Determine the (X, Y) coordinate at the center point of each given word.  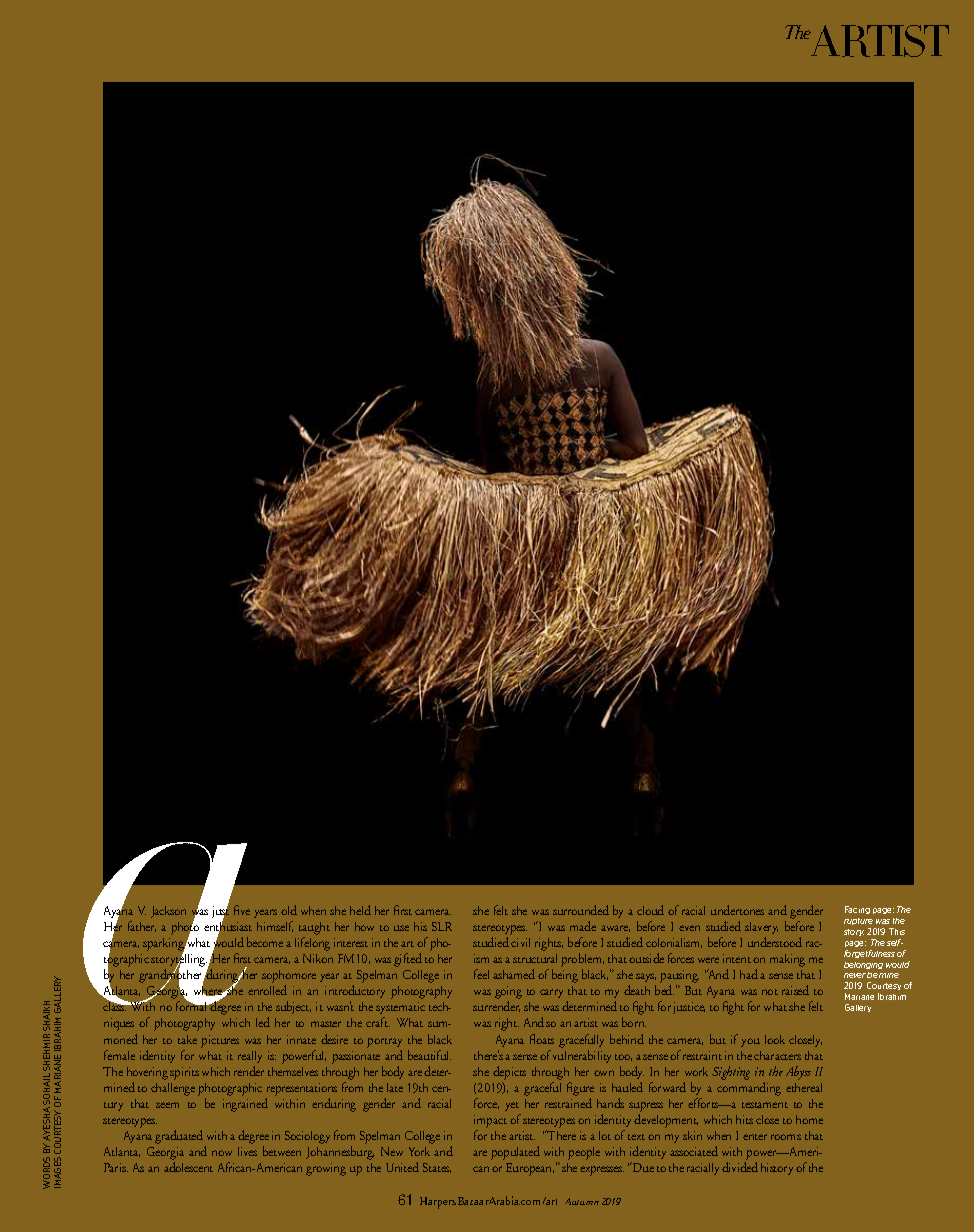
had (749, 974)
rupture (858, 921)
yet (512, 1106)
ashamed (514, 974)
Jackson (168, 912)
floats (542, 1039)
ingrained (245, 1105)
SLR (442, 926)
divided (740, 1167)
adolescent (188, 1167)
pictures (220, 1041)
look (775, 1039)
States (437, 1168)
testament (765, 1105)
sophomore (289, 978)
